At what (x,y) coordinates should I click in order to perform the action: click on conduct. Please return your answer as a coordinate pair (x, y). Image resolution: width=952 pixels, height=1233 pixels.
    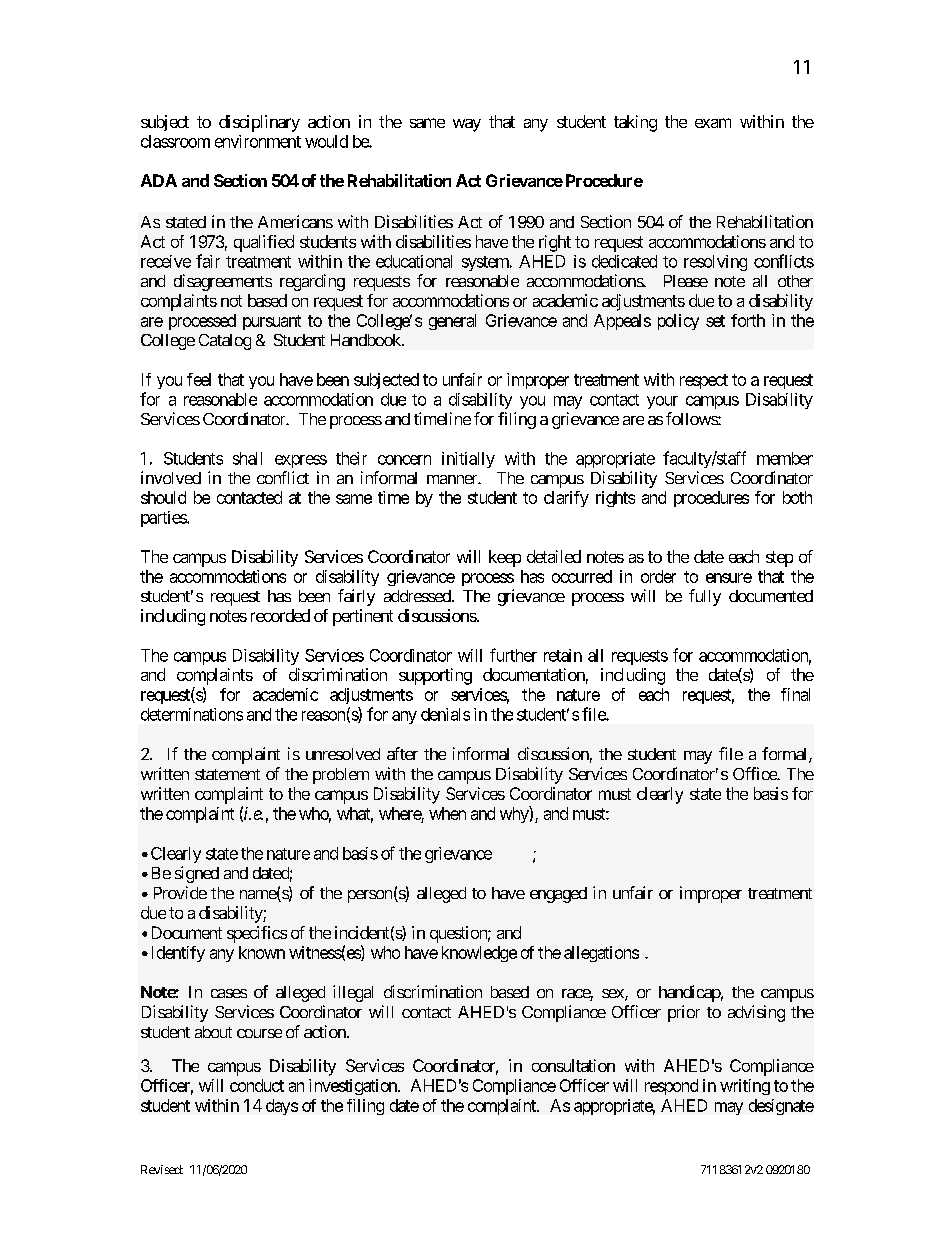
    Looking at the image, I should click on (257, 1085).
